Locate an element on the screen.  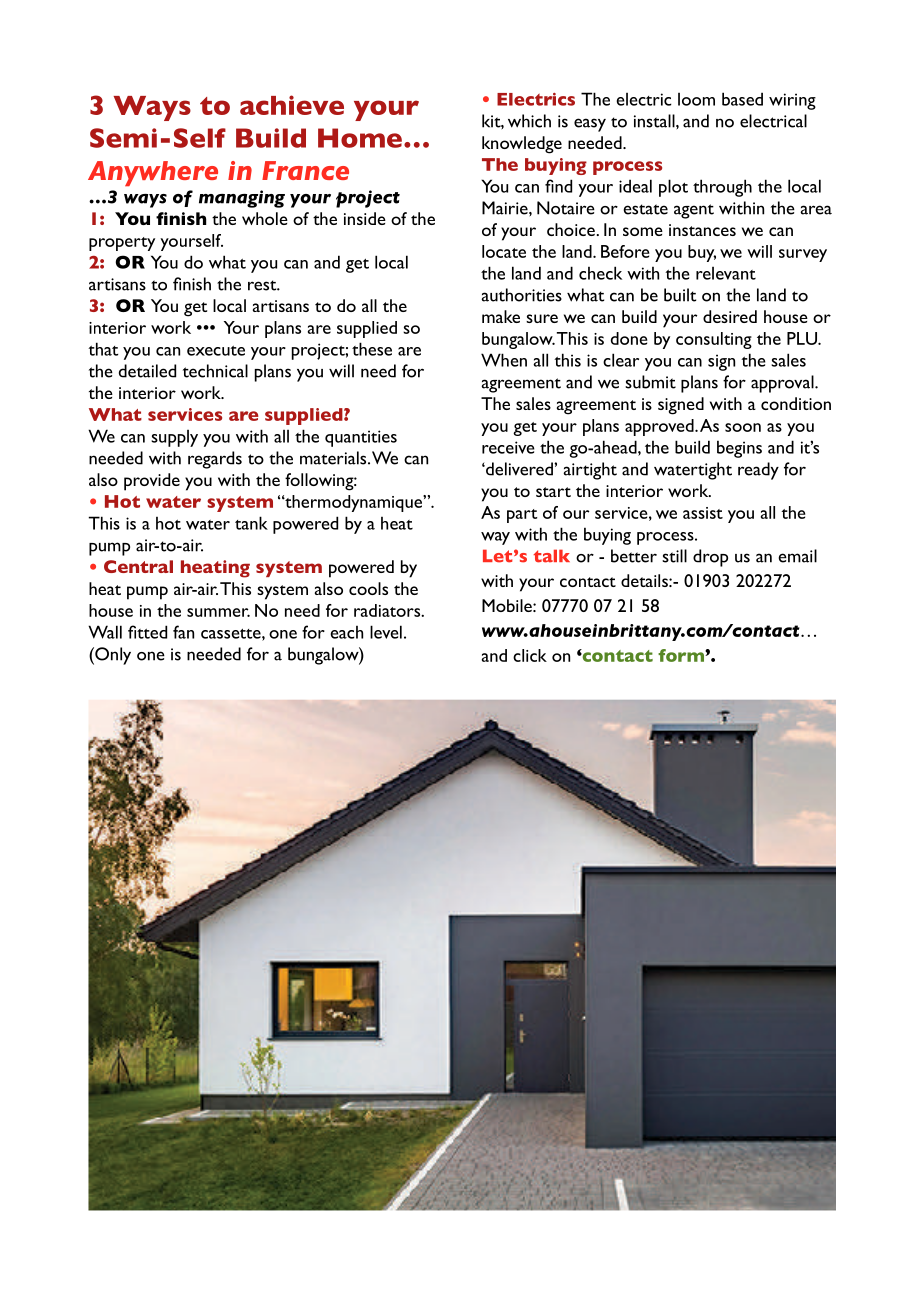
click is located at coordinates (530, 655).
